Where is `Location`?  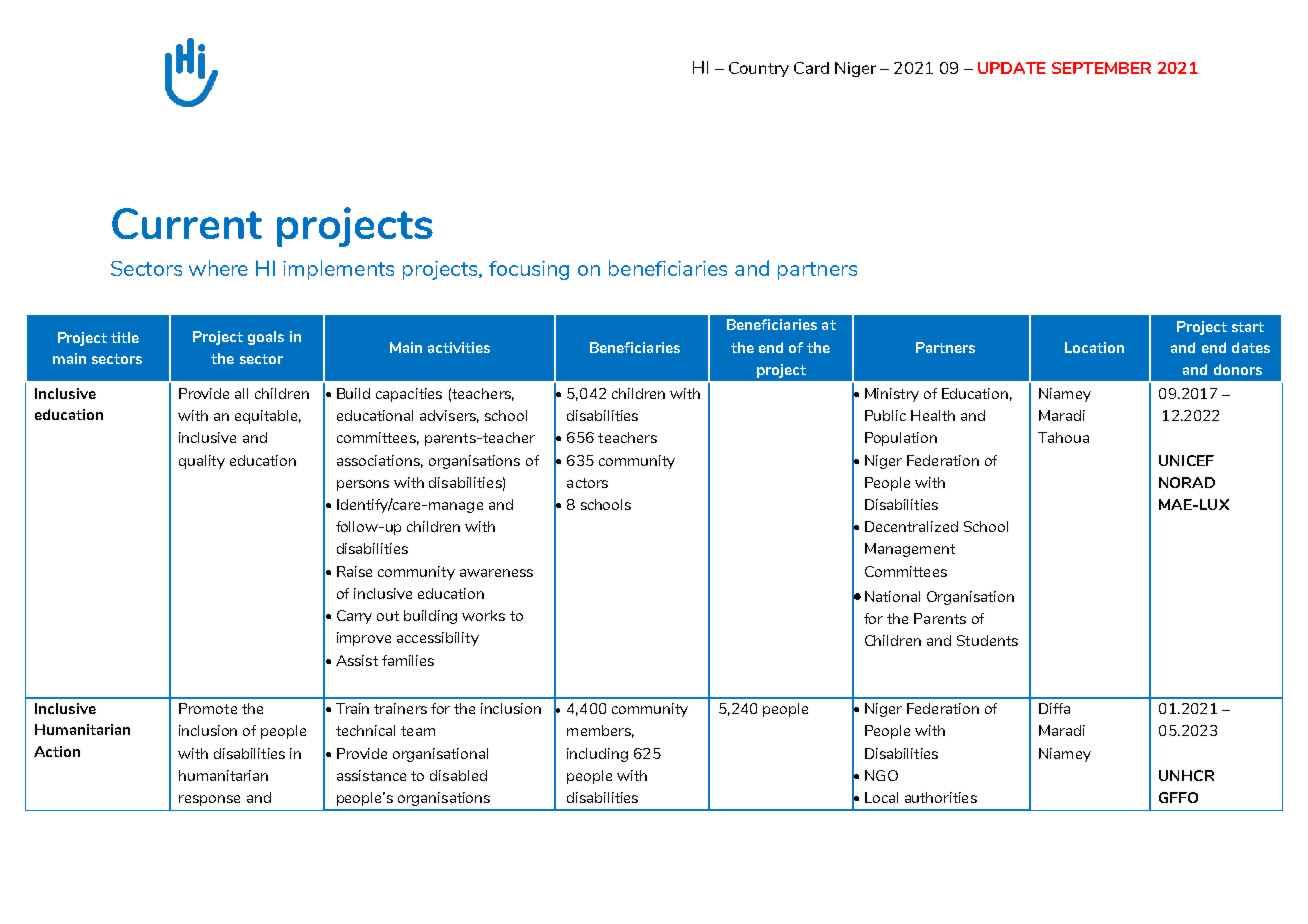
Location is located at coordinates (1094, 347).
